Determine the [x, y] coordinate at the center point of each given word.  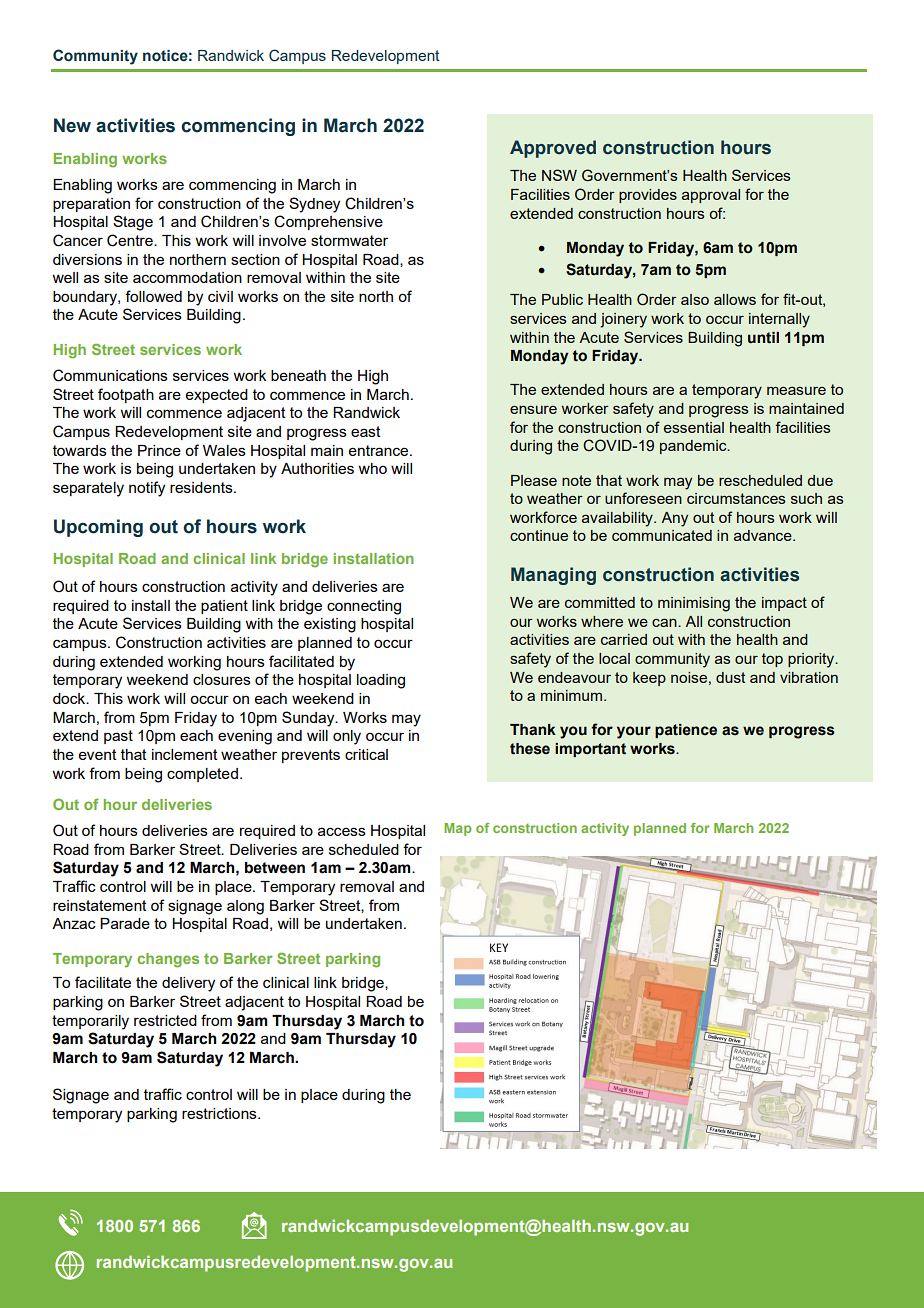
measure [796, 390]
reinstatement [100, 905]
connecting [364, 607]
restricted [165, 1020]
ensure [533, 409]
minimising [694, 604]
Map [457, 829]
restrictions [220, 1113]
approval [711, 196]
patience [686, 731]
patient [224, 607]
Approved [553, 149]
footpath [126, 395]
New [72, 125]
